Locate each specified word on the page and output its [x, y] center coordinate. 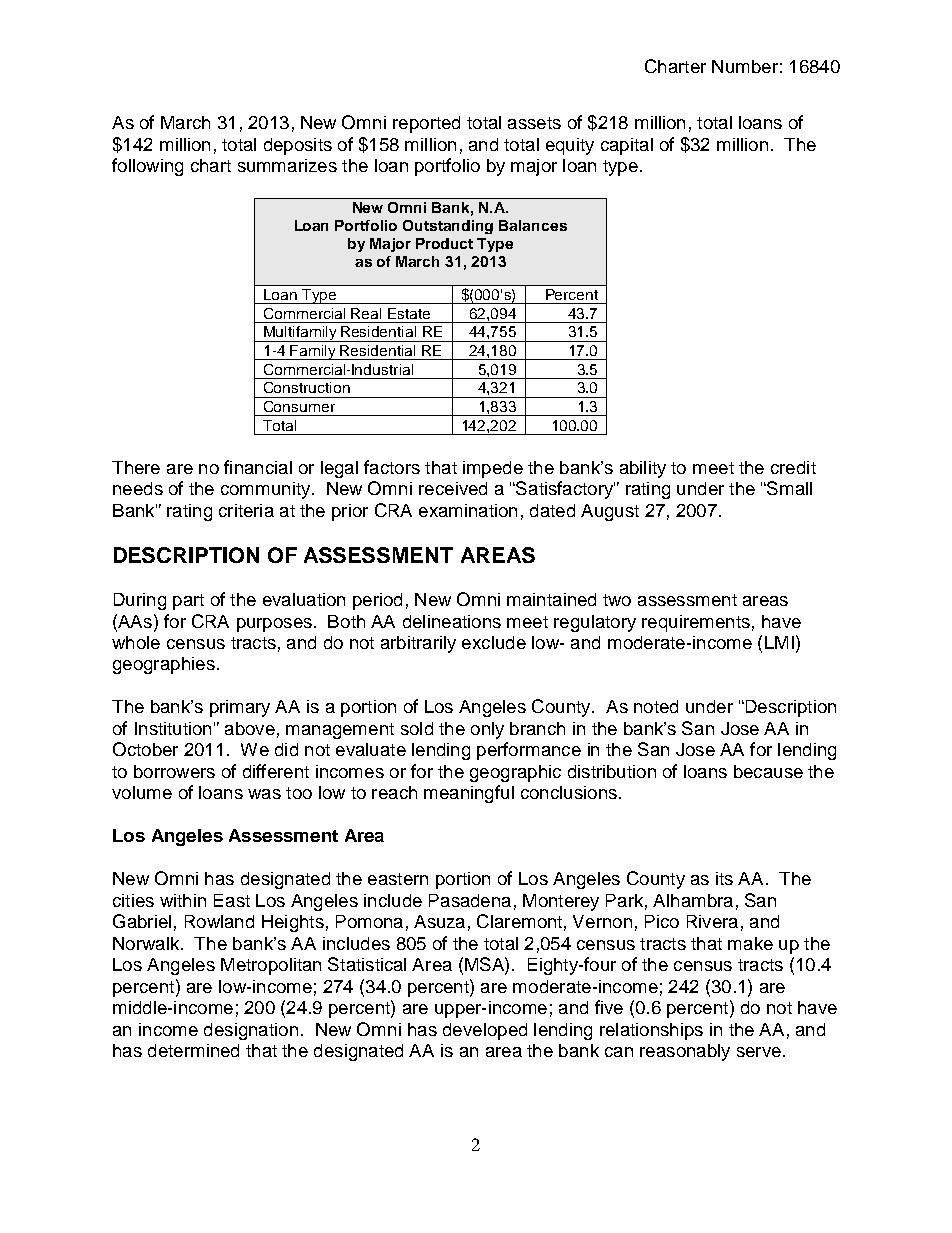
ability [643, 469]
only [487, 730]
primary [240, 708]
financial [258, 467]
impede [493, 469]
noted [656, 706]
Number [745, 66]
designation [251, 1031]
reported [426, 124]
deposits [298, 146]
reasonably [685, 1052]
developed [485, 1031]
